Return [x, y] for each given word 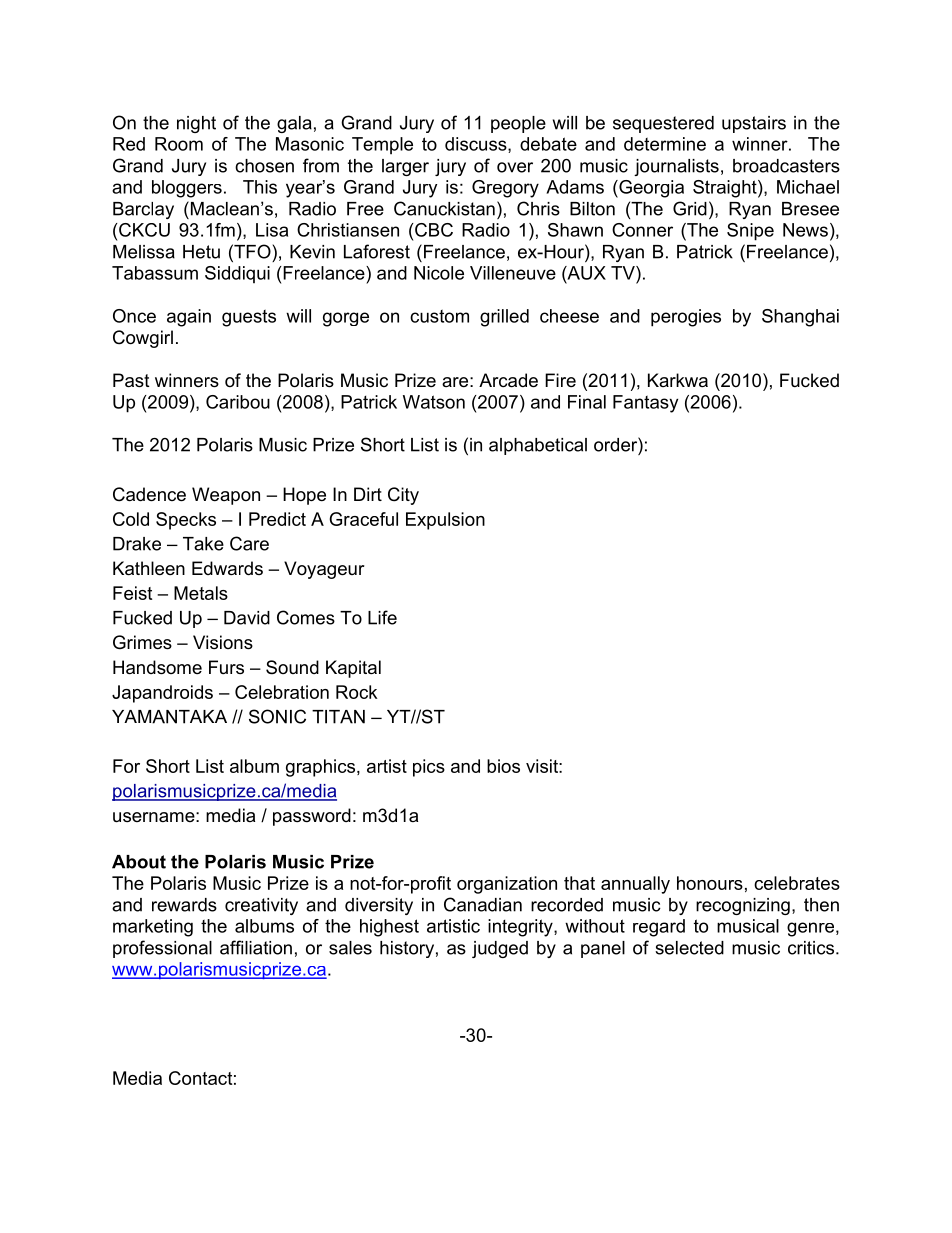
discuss [477, 145]
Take [203, 544]
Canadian [483, 904]
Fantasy [645, 404]
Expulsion [445, 521]
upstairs [754, 124]
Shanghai [800, 318]
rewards [184, 905]
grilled [504, 318]
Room [179, 144]
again [189, 318]
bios [503, 766]
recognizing [743, 906]
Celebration [282, 692]
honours [710, 883]
